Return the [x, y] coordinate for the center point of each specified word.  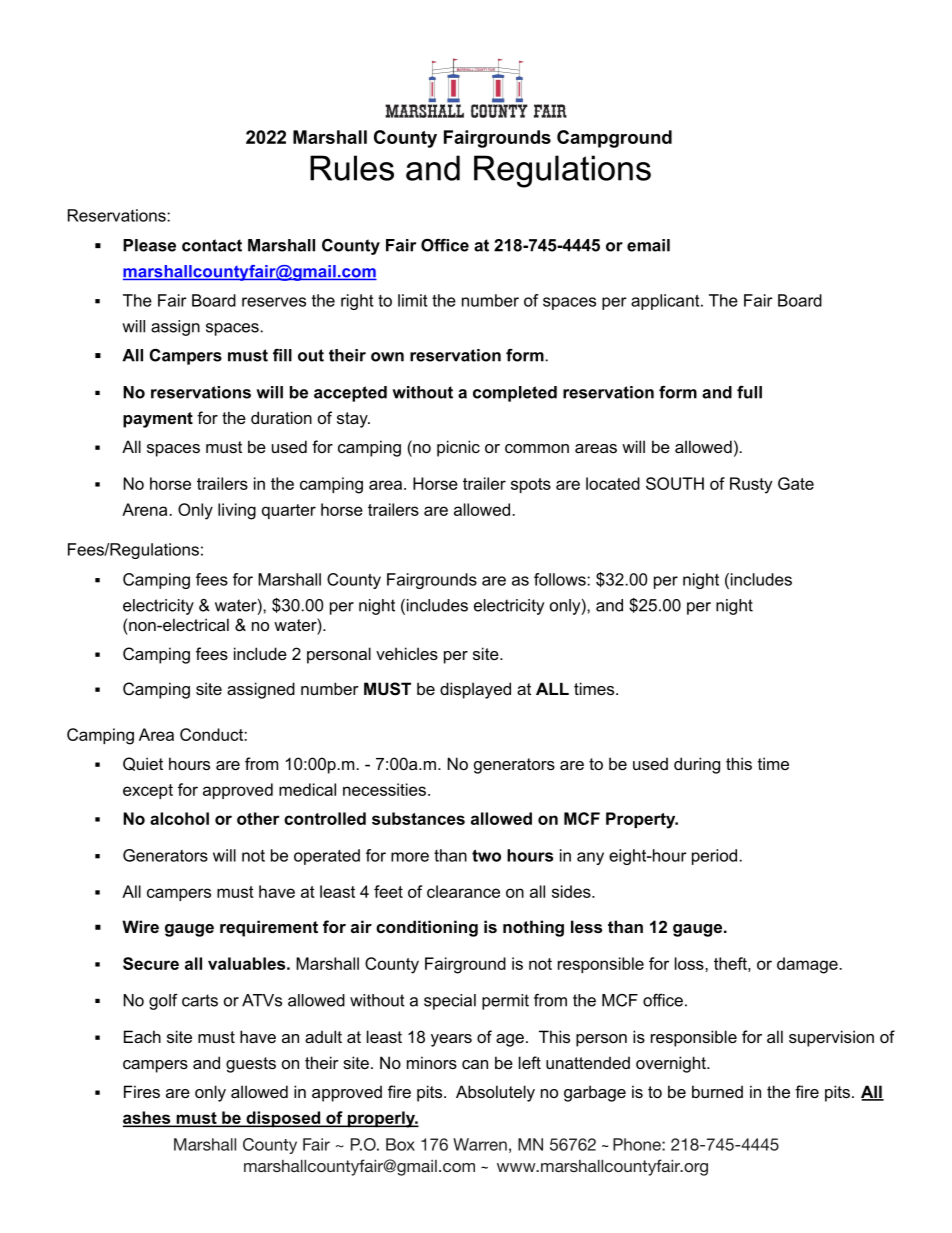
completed [515, 394]
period [716, 857]
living [237, 511]
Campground [614, 139]
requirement [269, 928]
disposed [283, 1119]
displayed [475, 690]
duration [281, 417]
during [697, 765]
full [749, 392]
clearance [463, 891]
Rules [352, 168]
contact [212, 245]
